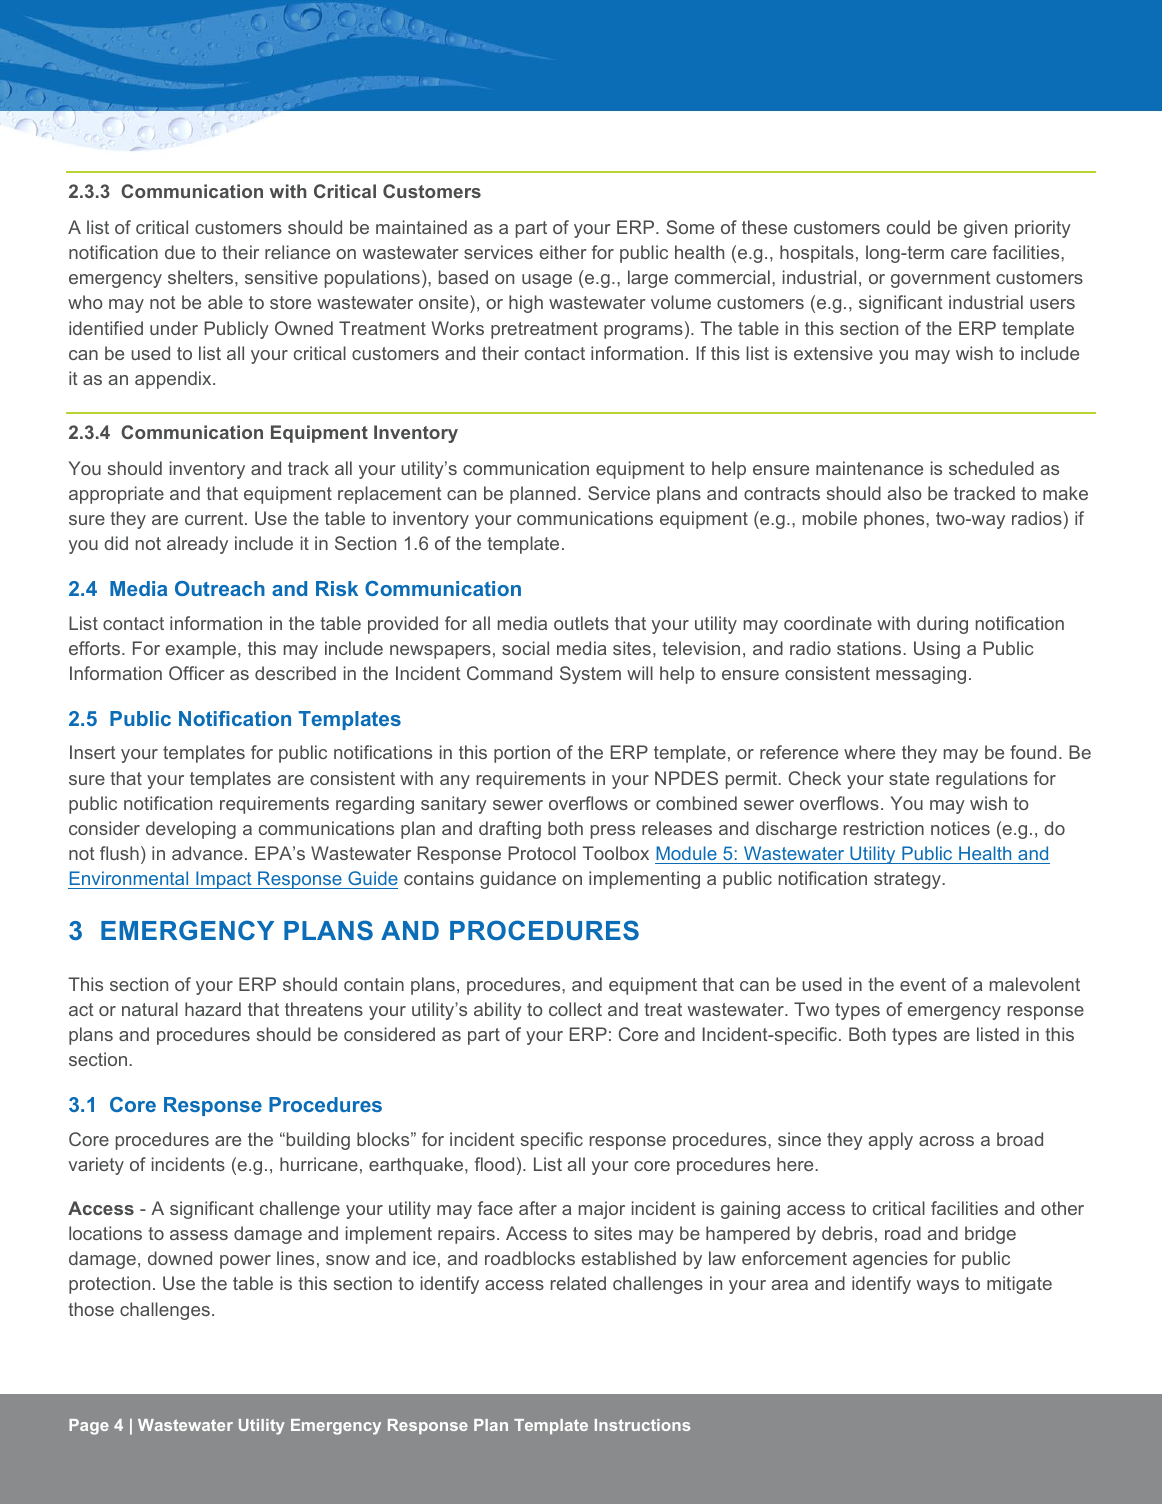  Describe the element at coordinates (613, 832) in the screenshot. I see `press` at that location.
